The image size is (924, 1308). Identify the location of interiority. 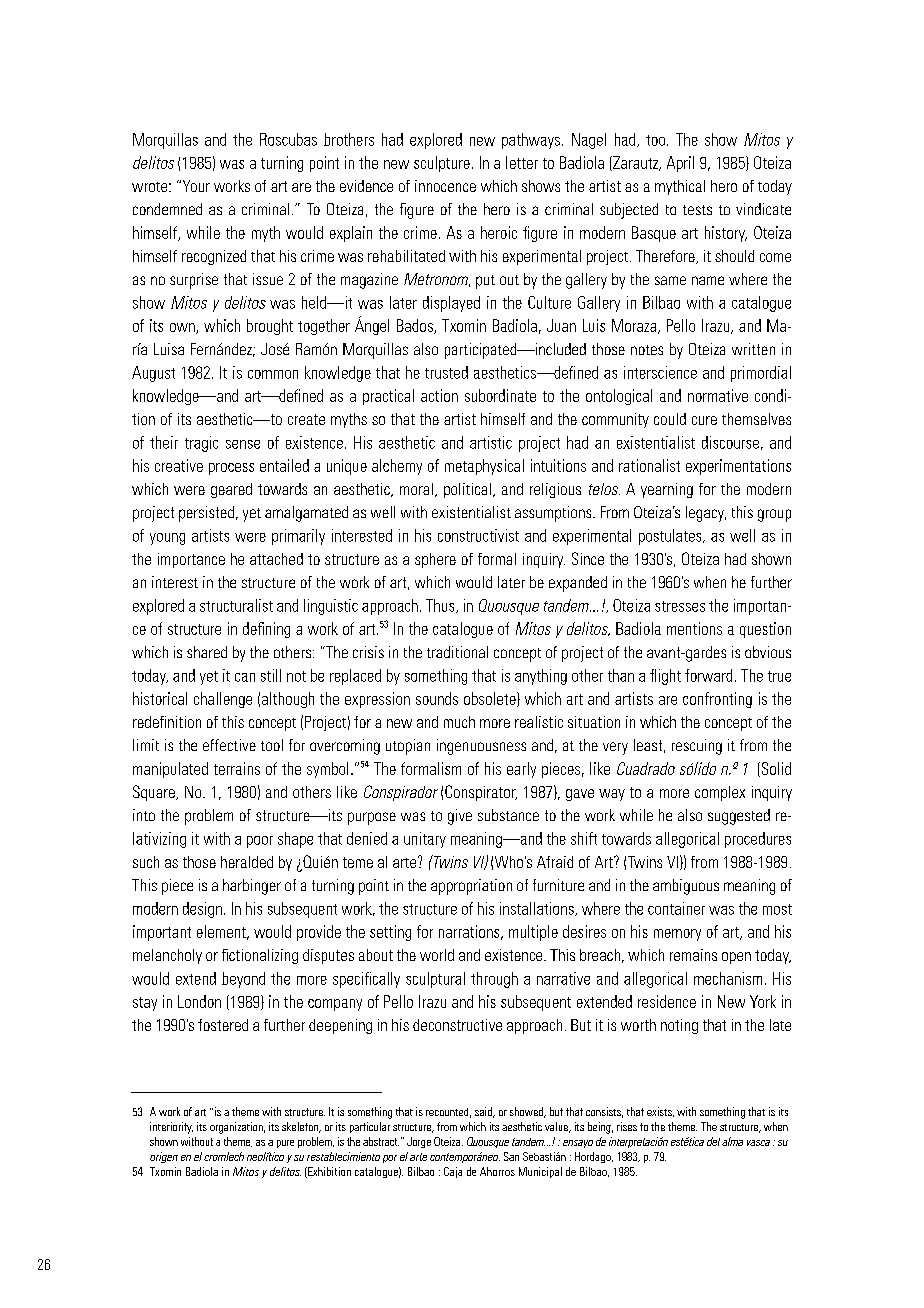
(171, 1128).
